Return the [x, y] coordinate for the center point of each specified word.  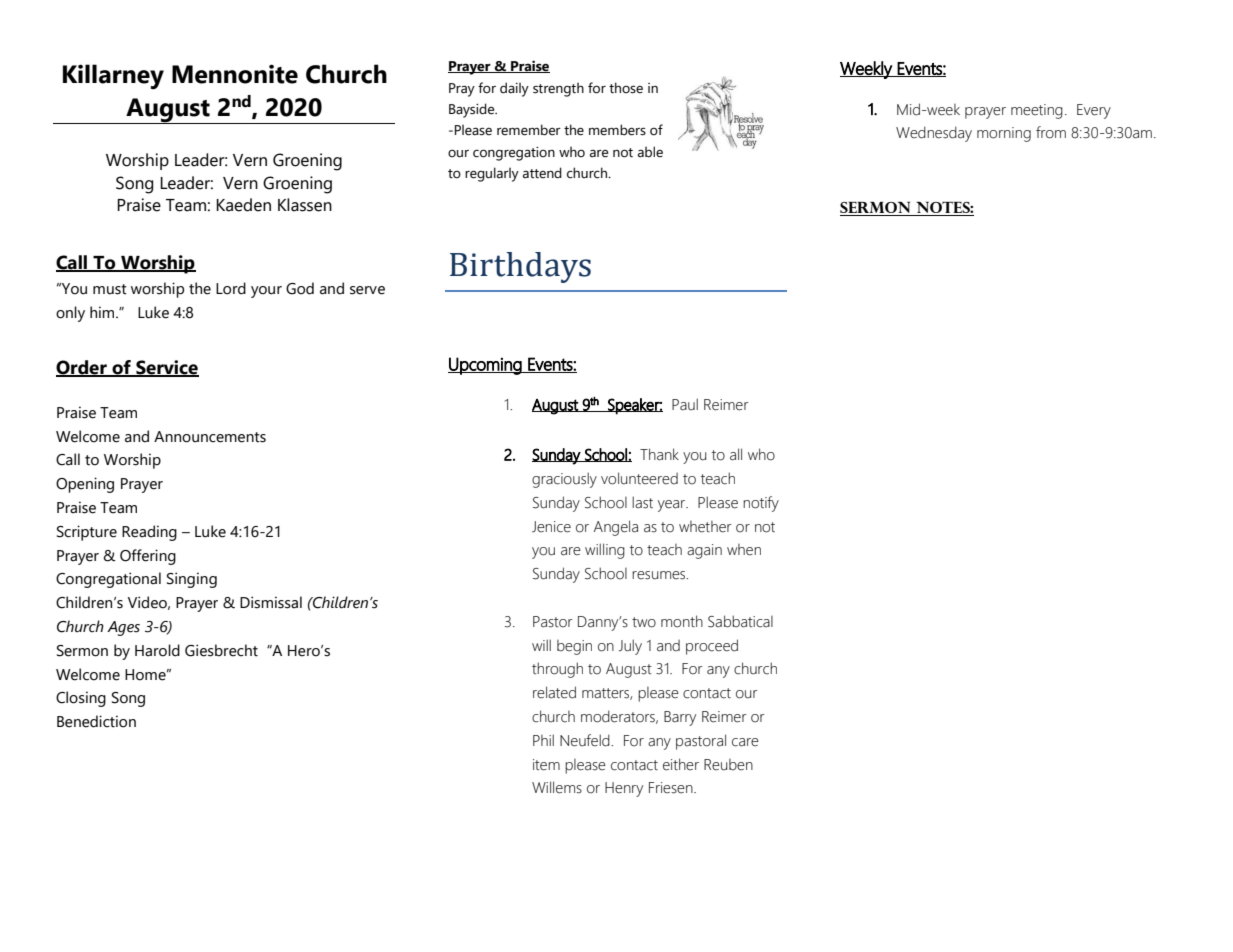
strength [558, 90]
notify [761, 504]
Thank [659, 454]
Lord [231, 288]
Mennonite [235, 74]
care [745, 742]
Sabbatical [740, 621]
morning [1004, 134]
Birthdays [520, 267]
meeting [1037, 111]
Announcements [210, 437]
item [546, 765]
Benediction [96, 721]
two [644, 622]
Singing [192, 580]
